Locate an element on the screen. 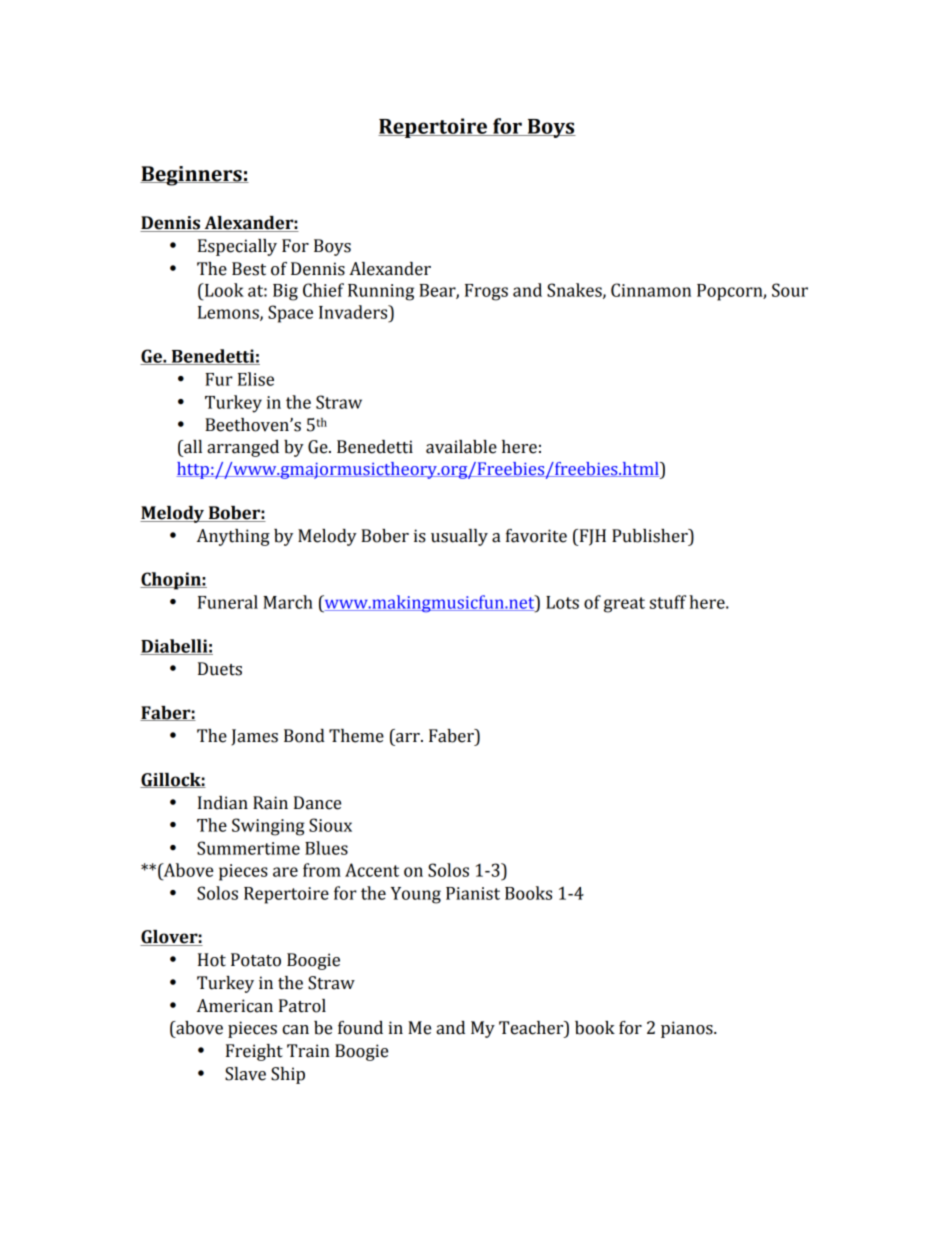 The image size is (952, 1233). Slave is located at coordinates (245, 1074).
